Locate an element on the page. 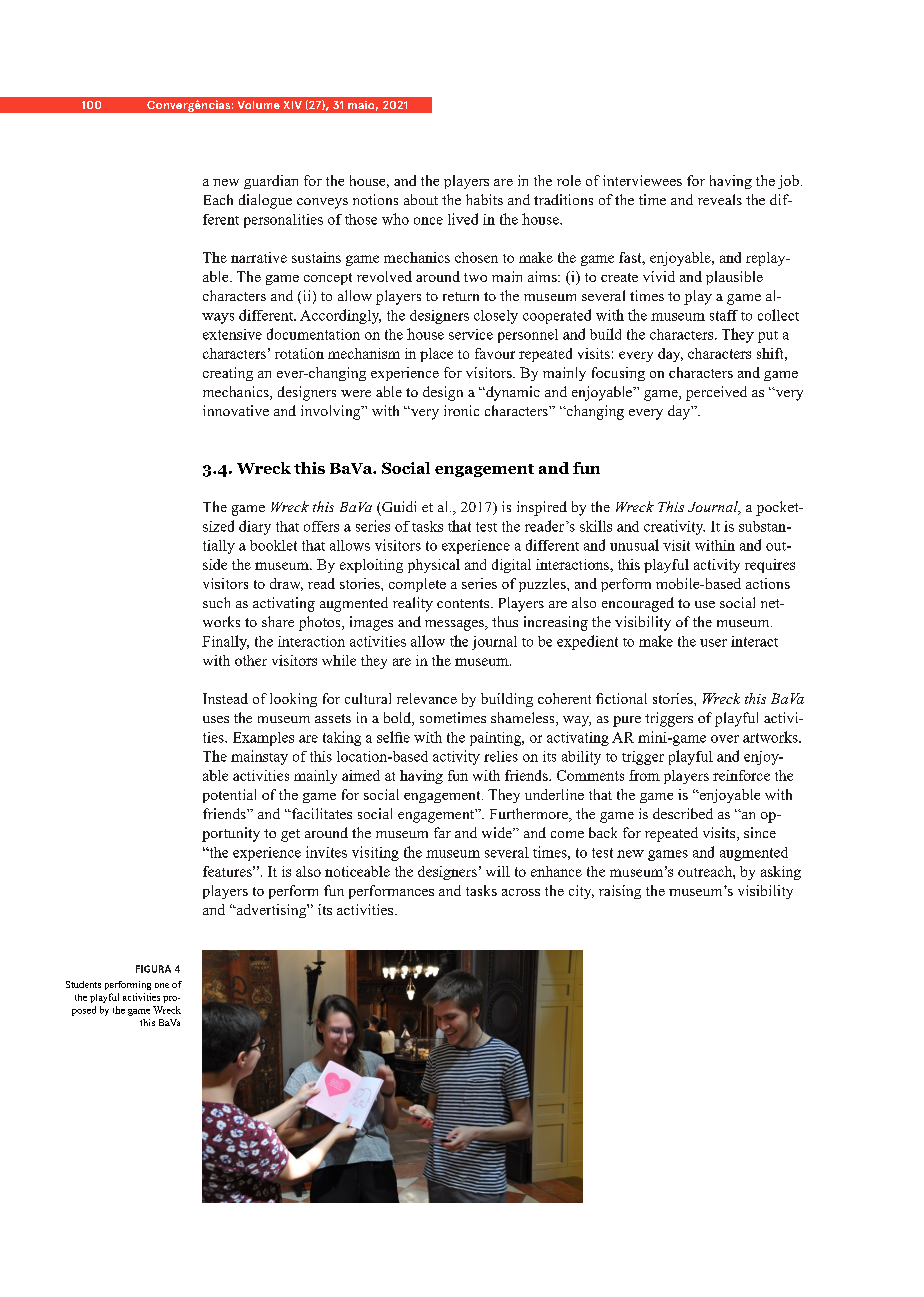  reveals is located at coordinates (720, 199).
